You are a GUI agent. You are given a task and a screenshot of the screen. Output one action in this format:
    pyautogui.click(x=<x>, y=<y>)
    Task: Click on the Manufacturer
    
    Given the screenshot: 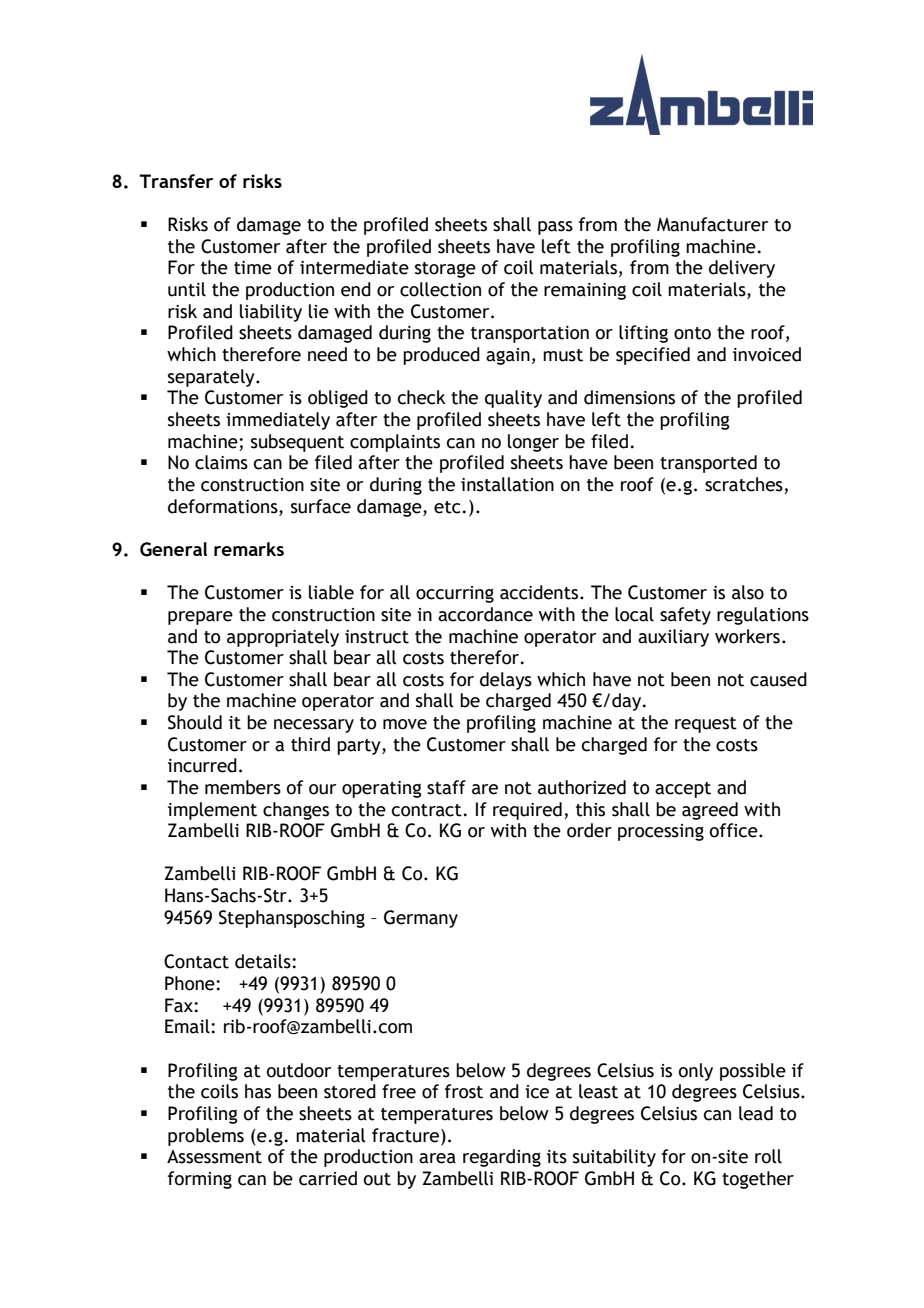 What is the action you would take?
    pyautogui.click(x=712, y=224)
